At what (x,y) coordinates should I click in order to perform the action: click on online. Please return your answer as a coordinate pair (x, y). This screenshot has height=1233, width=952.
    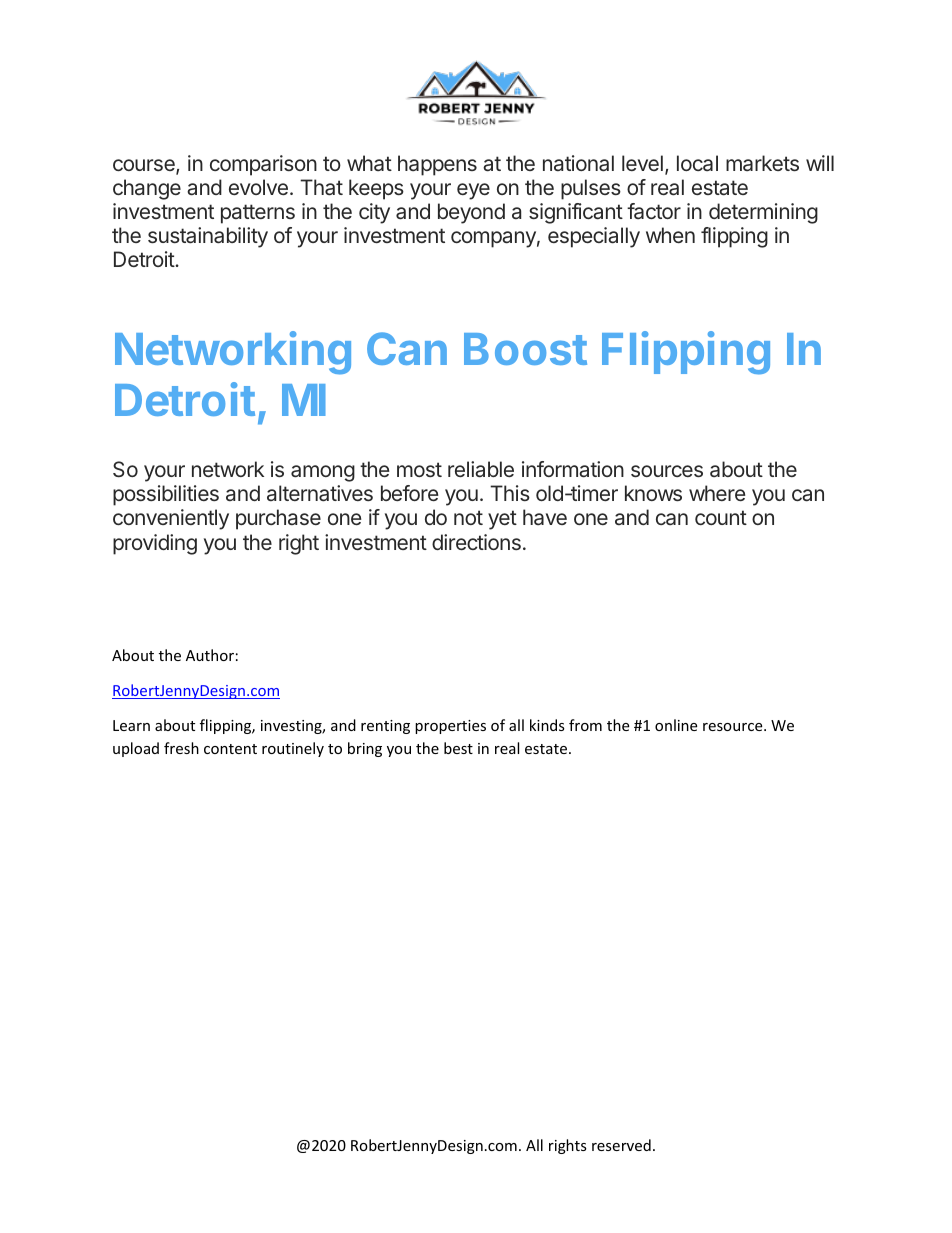
    Looking at the image, I should click on (676, 725).
